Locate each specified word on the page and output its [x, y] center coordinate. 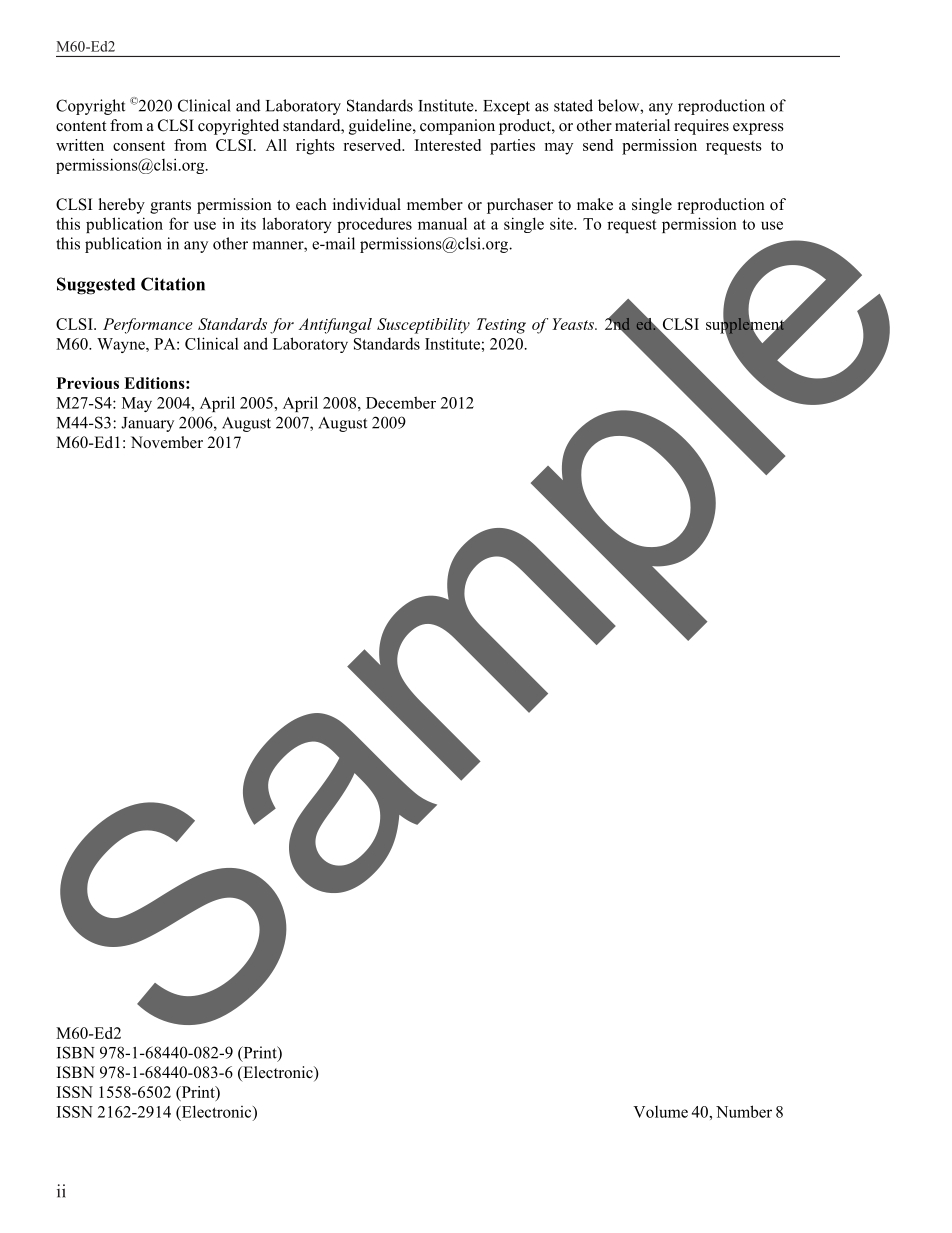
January [147, 424]
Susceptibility [423, 326]
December [401, 402]
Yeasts [574, 324]
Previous [88, 383]
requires [701, 127]
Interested [448, 145]
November [167, 442]
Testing [501, 326]
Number [744, 1111]
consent [139, 146]
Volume [660, 1112]
